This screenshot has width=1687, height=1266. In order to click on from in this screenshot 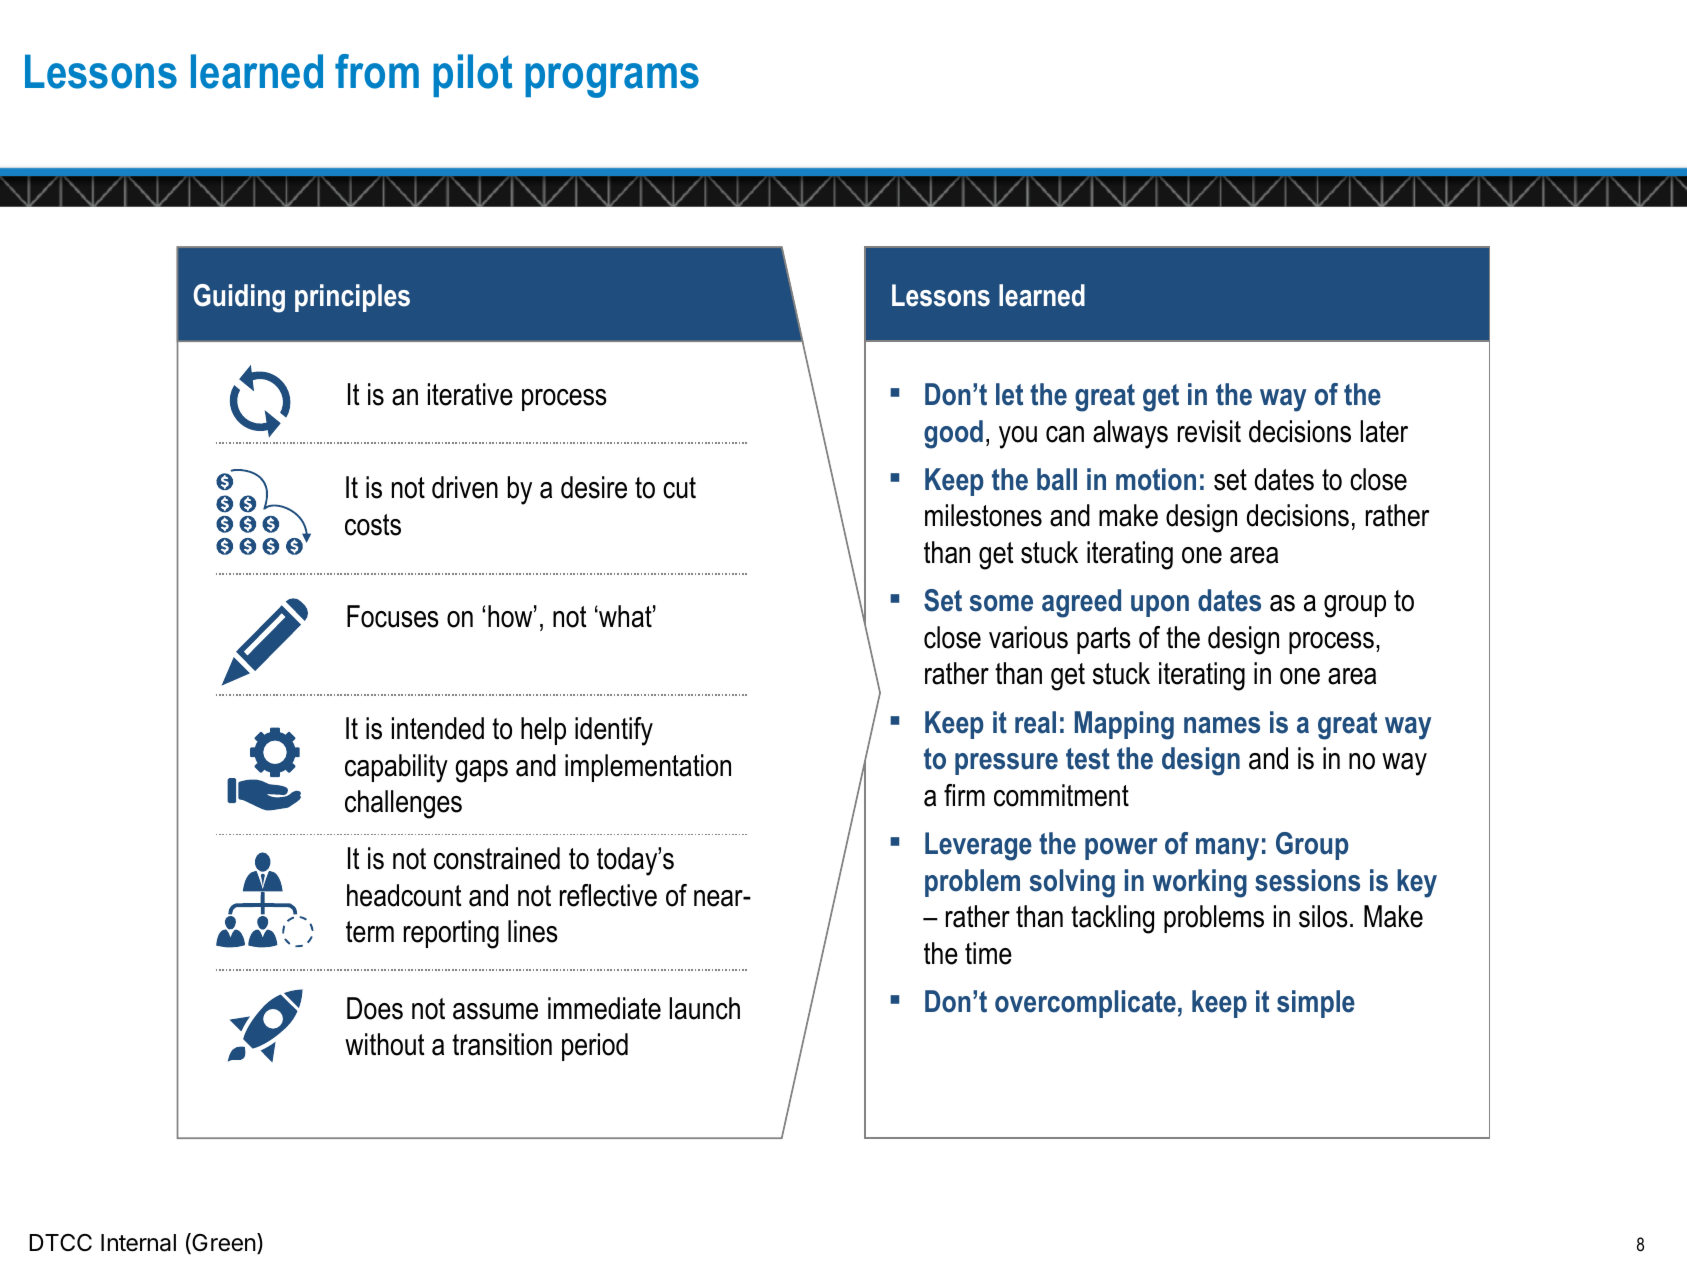, I will do `click(377, 71)`.
